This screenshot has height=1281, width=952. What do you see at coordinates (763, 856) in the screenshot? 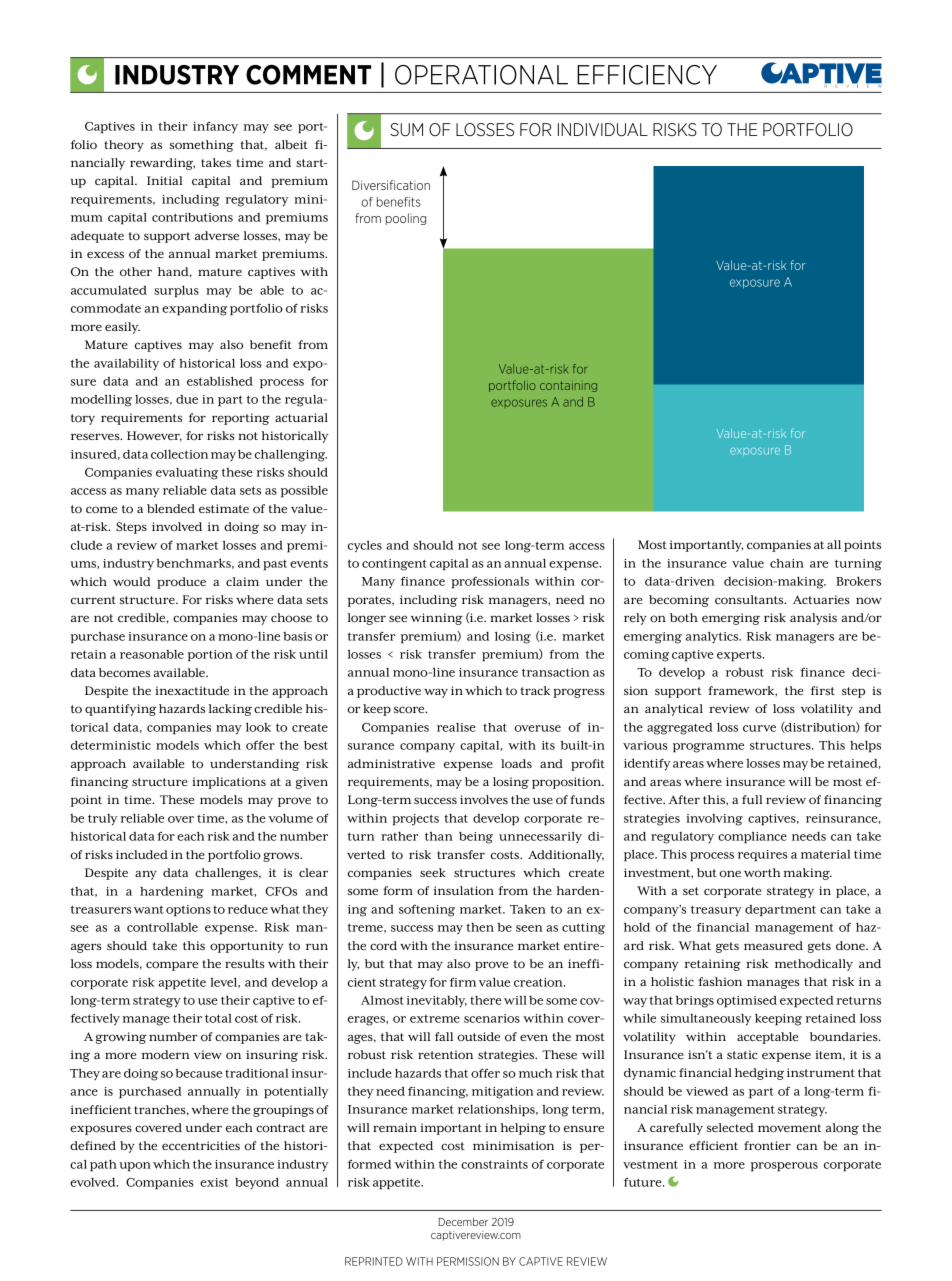
I see `requires` at bounding box center [763, 856].
